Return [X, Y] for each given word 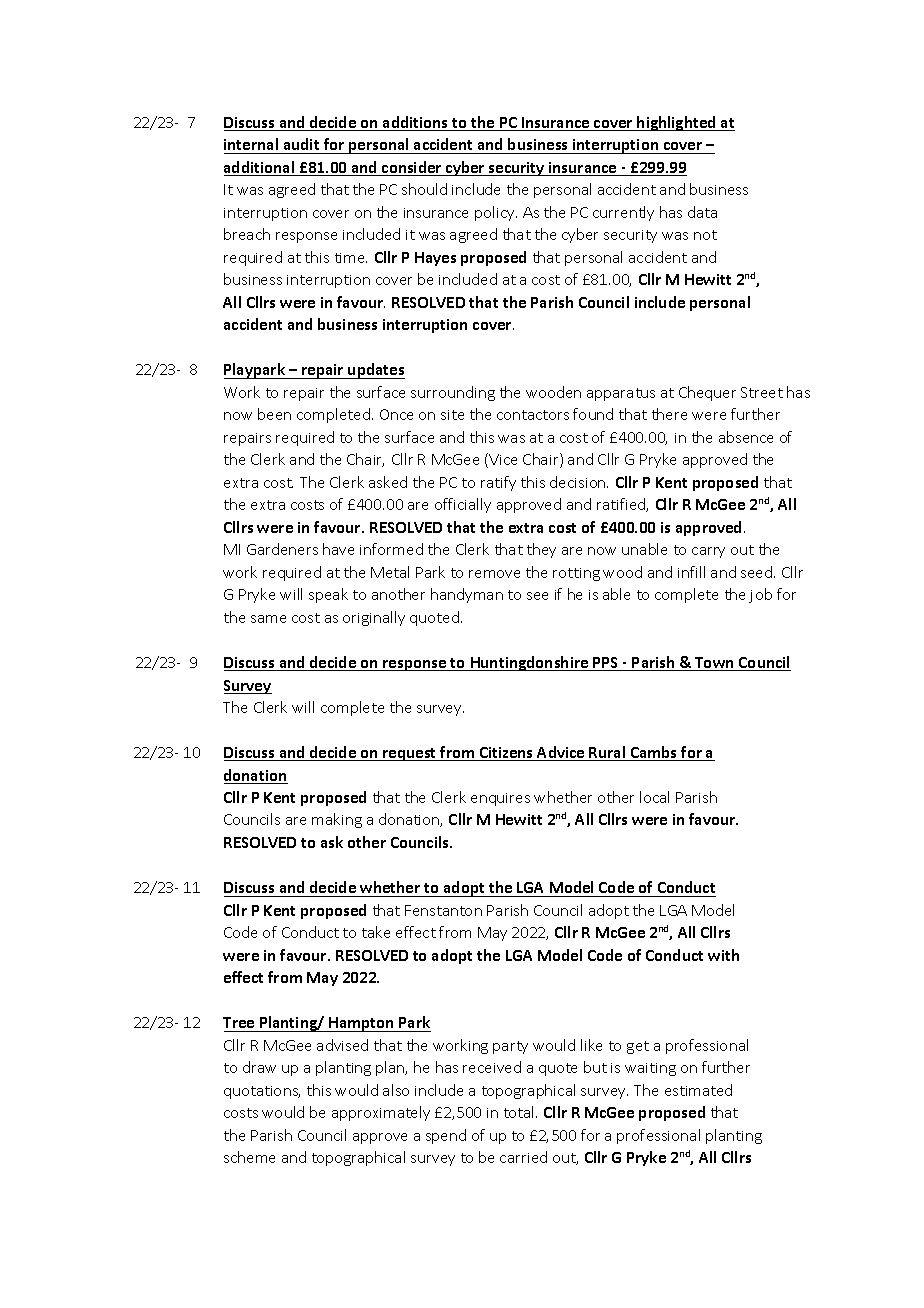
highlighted [677, 123]
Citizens [506, 754]
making [337, 820]
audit [301, 144]
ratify [498, 483]
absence [746, 437]
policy [496, 213]
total [520, 1112]
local [654, 797]
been [274, 414]
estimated [698, 1090]
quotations [262, 1092]
